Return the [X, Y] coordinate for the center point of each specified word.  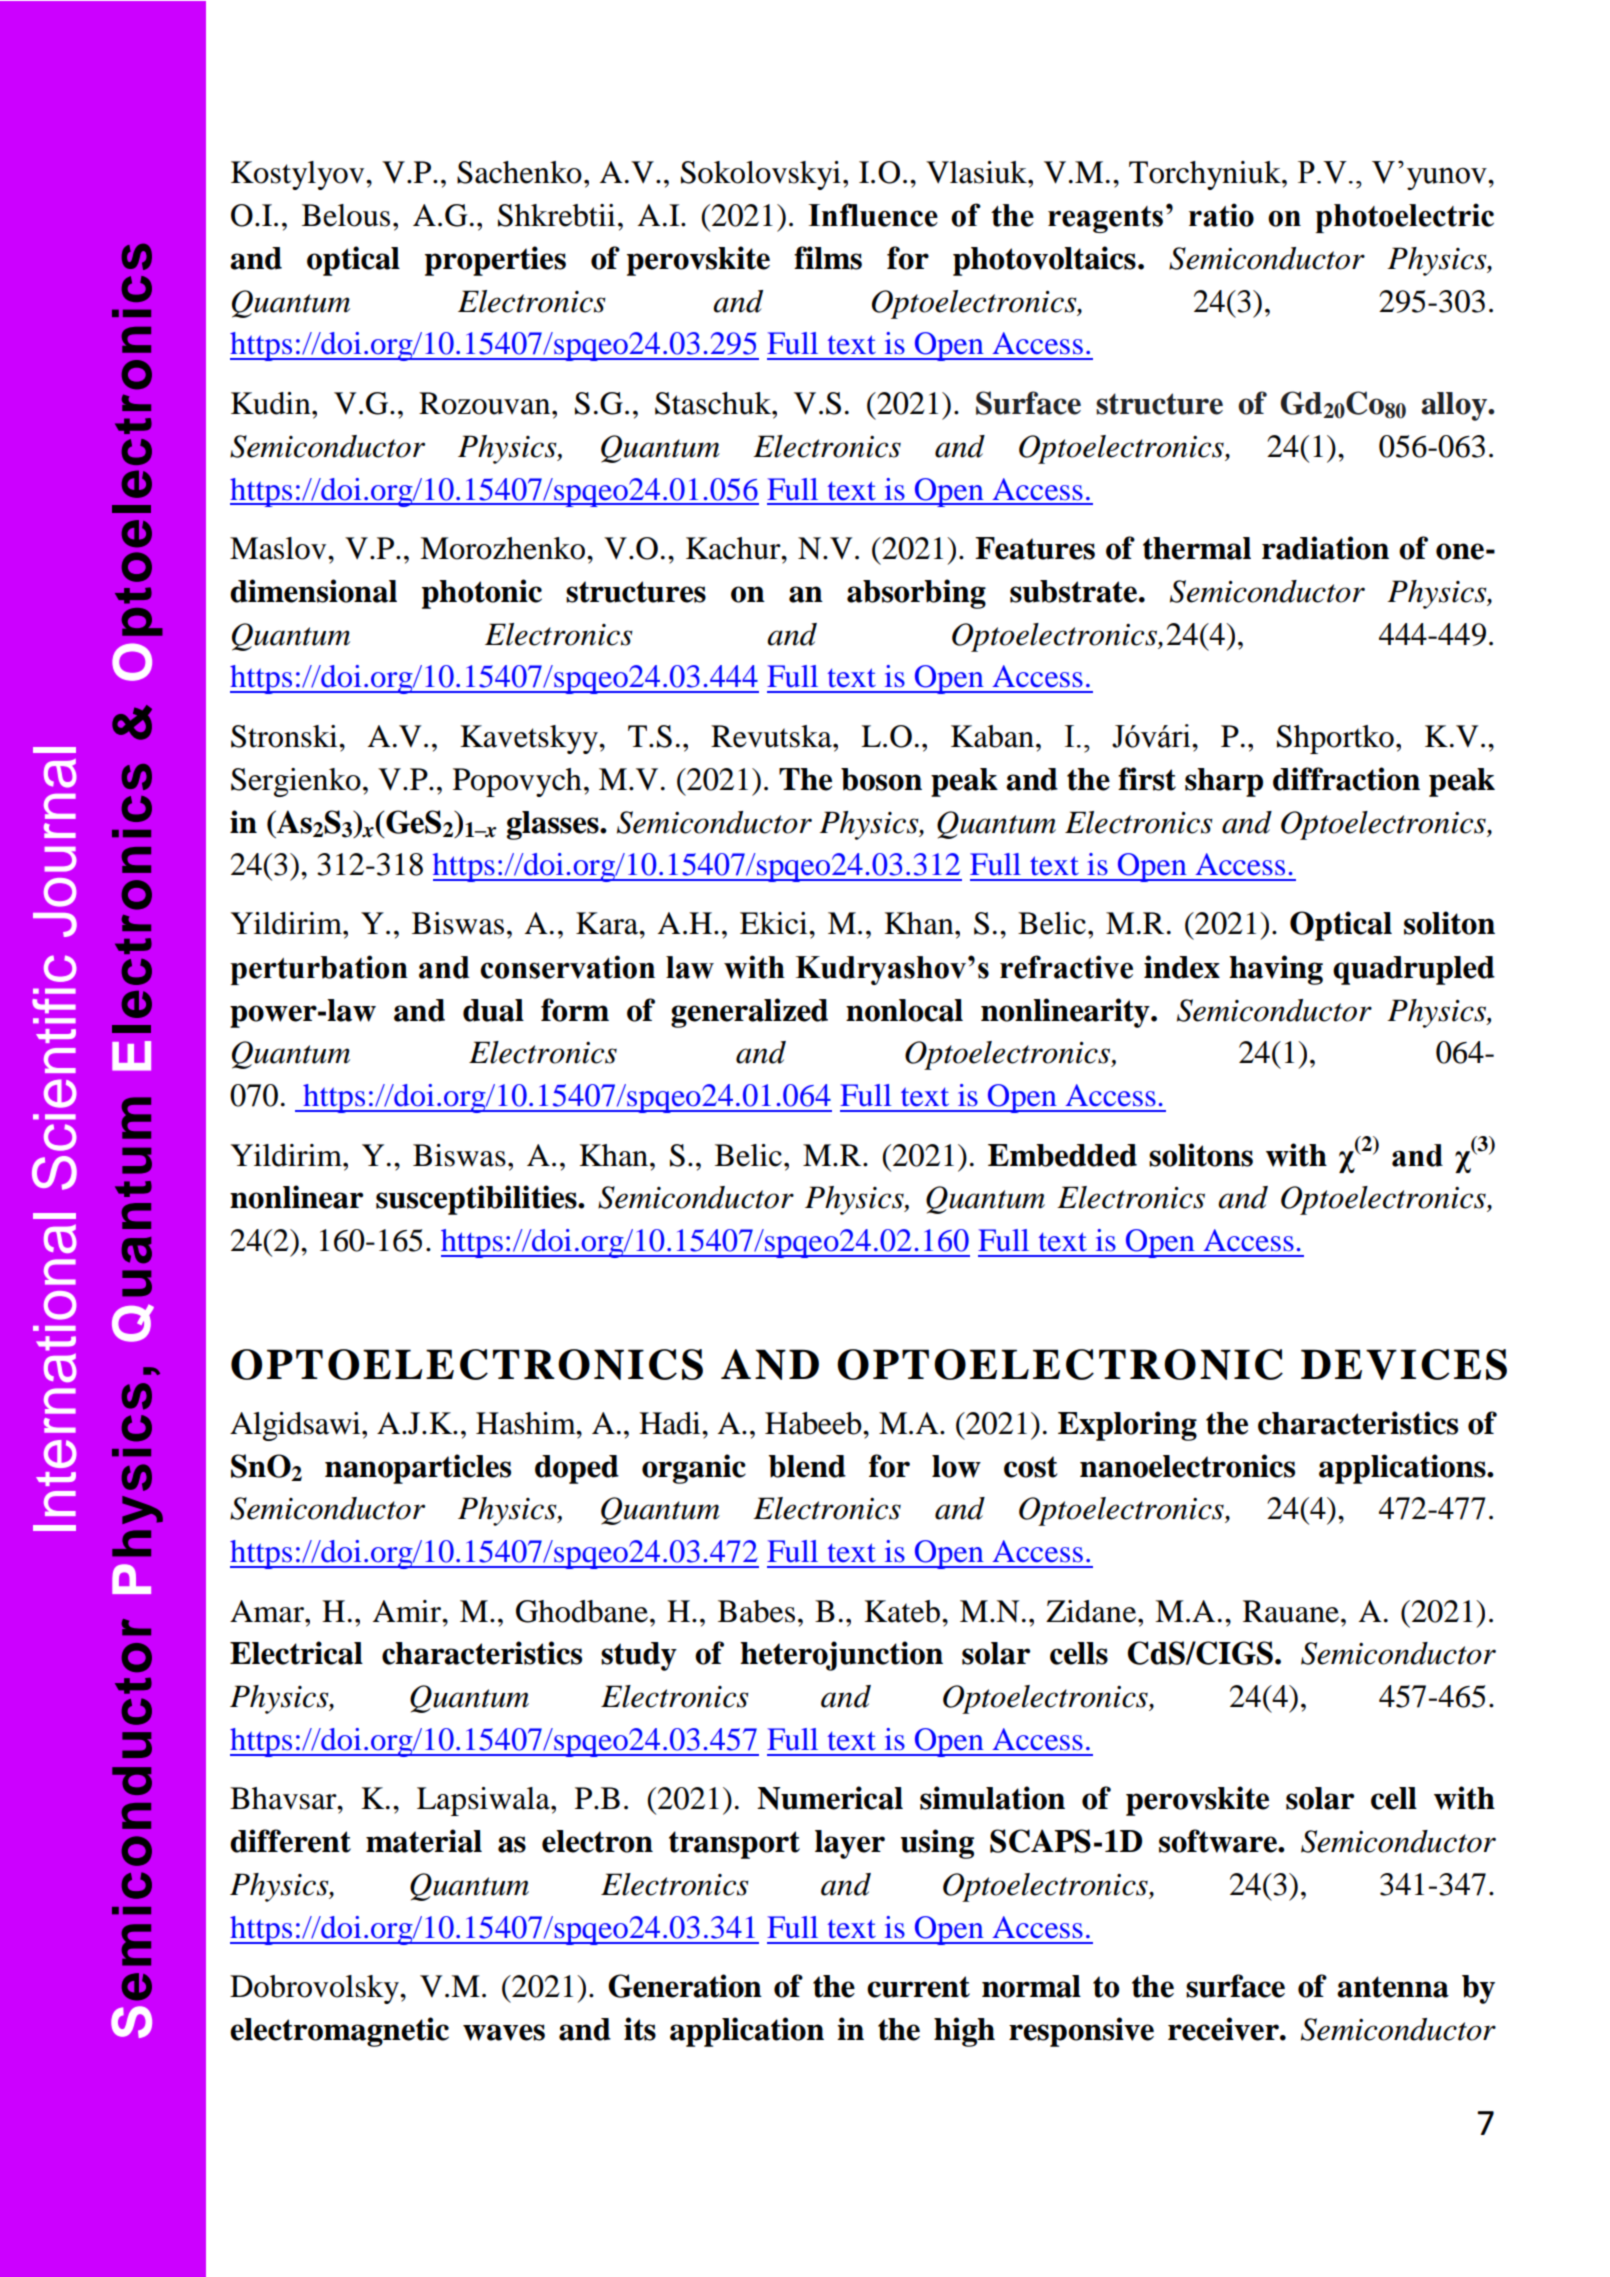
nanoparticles [418, 1469]
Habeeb [814, 1423]
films [828, 258]
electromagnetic [339, 2032]
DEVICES [1404, 1364]
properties [495, 261]
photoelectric [1404, 218]
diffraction [1346, 779]
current [918, 1987]
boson [881, 779]
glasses [554, 825]
